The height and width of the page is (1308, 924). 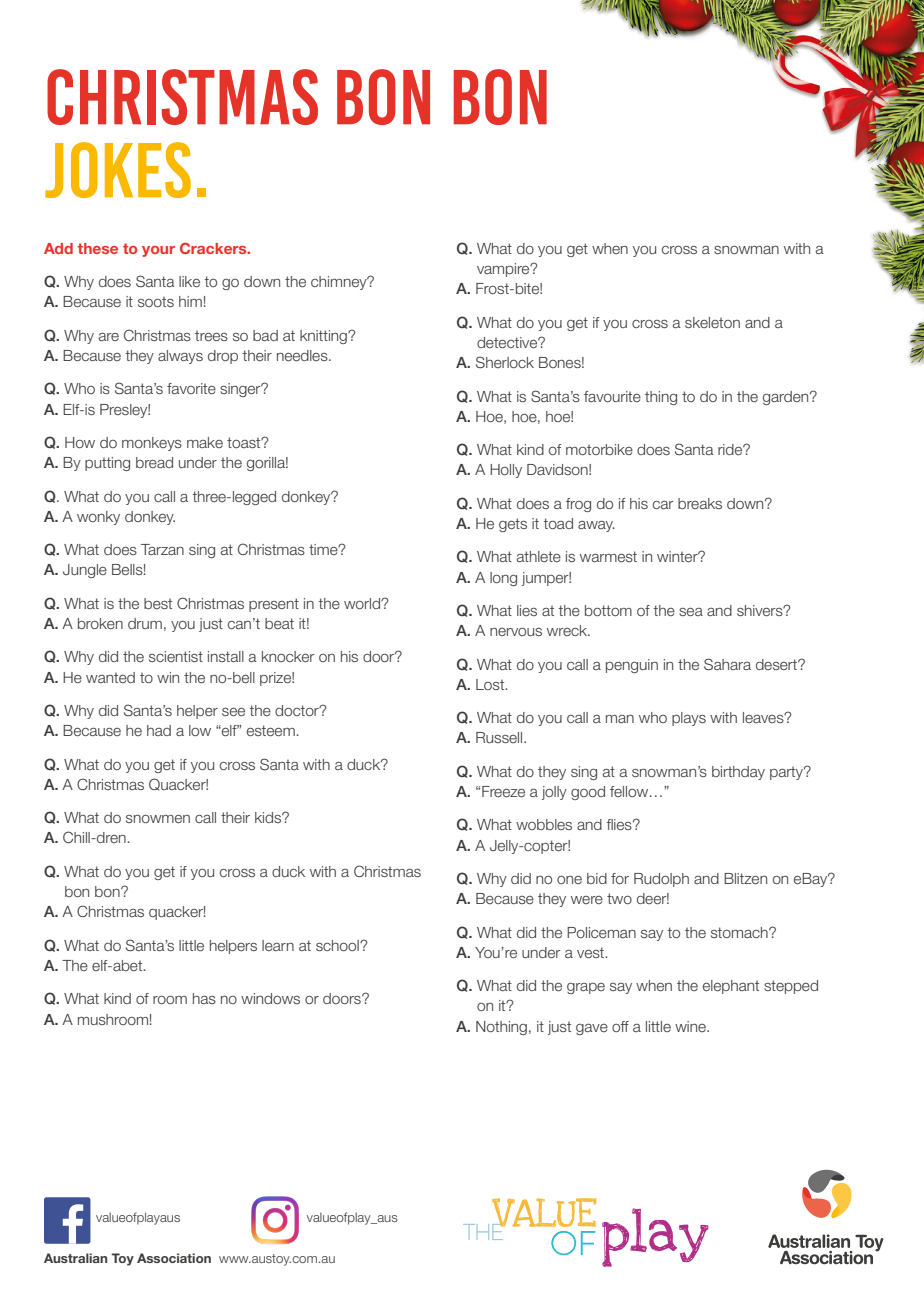 What do you see at coordinates (691, 1026) in the page?
I see `wine` at bounding box center [691, 1026].
